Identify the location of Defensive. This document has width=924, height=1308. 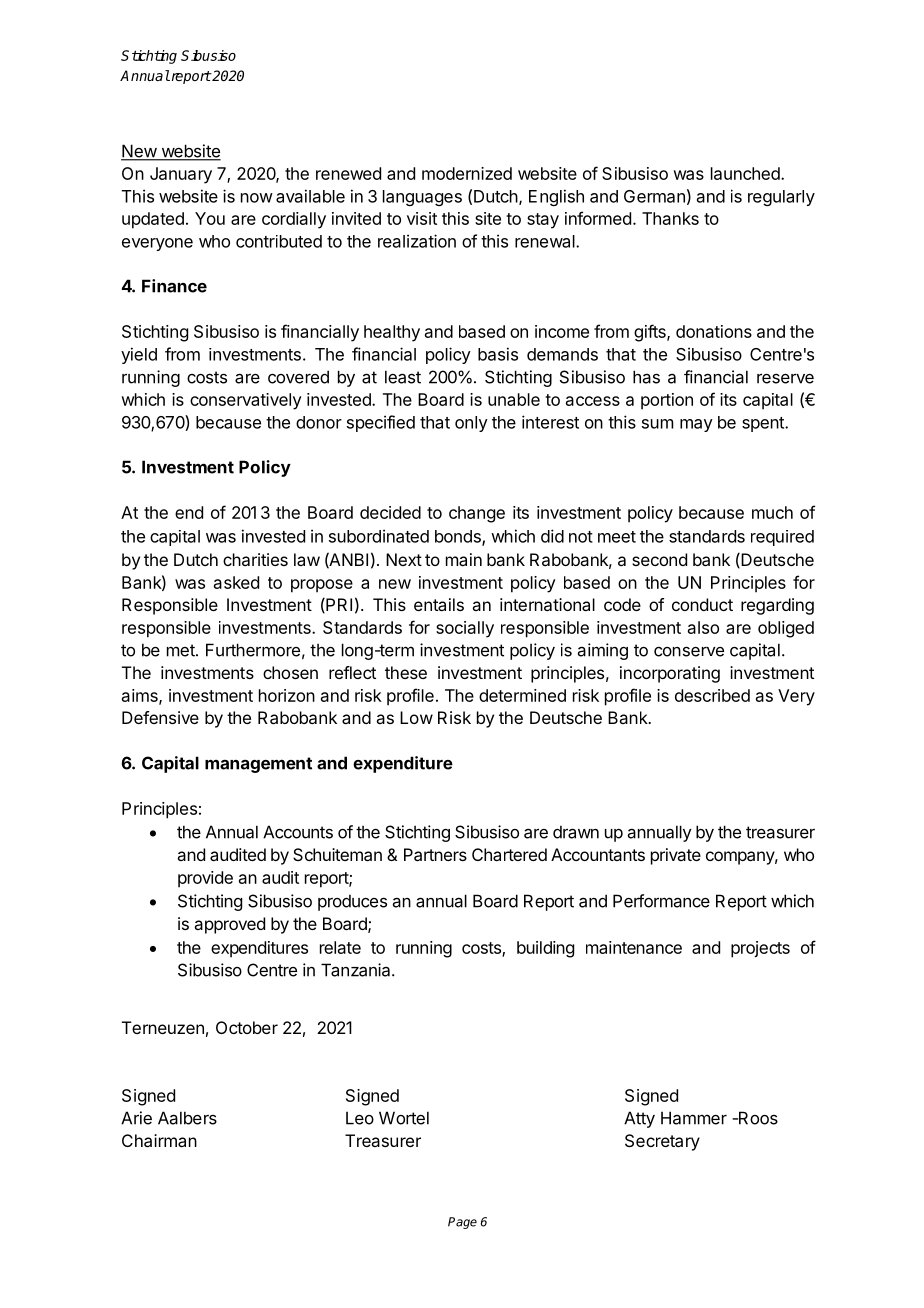
(160, 717).
